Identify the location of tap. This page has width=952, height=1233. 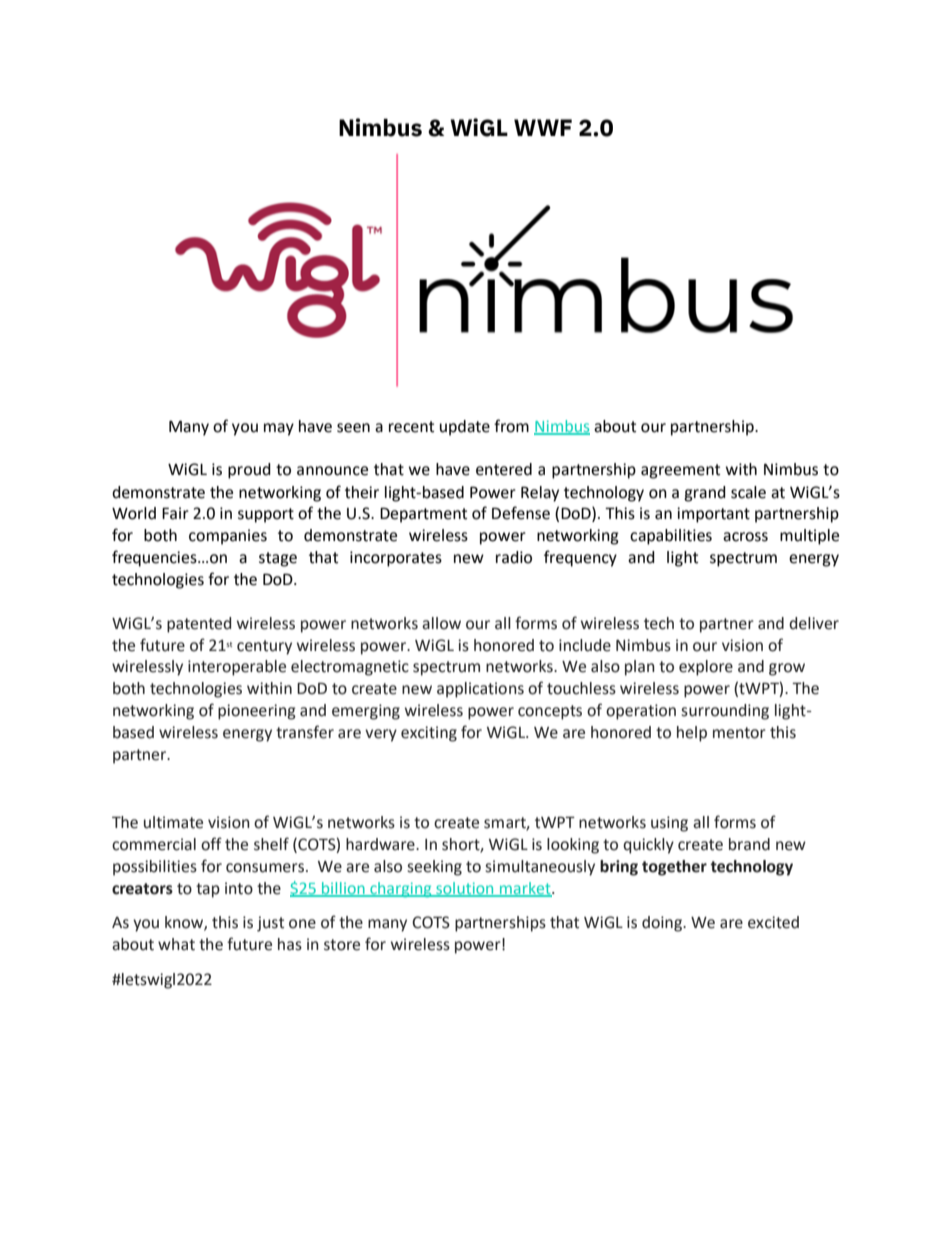
(208, 890).
